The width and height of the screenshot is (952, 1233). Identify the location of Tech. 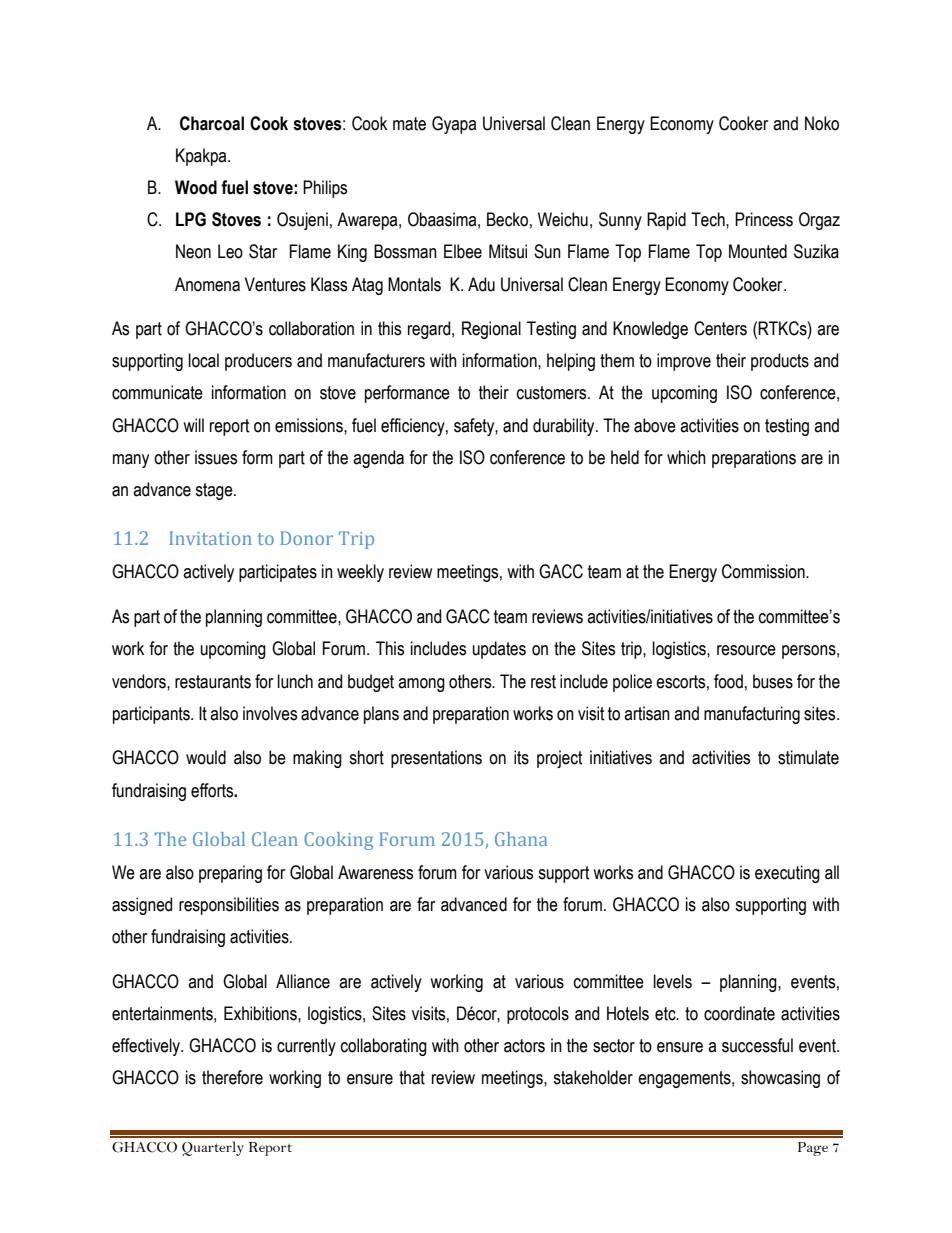
(709, 219).
